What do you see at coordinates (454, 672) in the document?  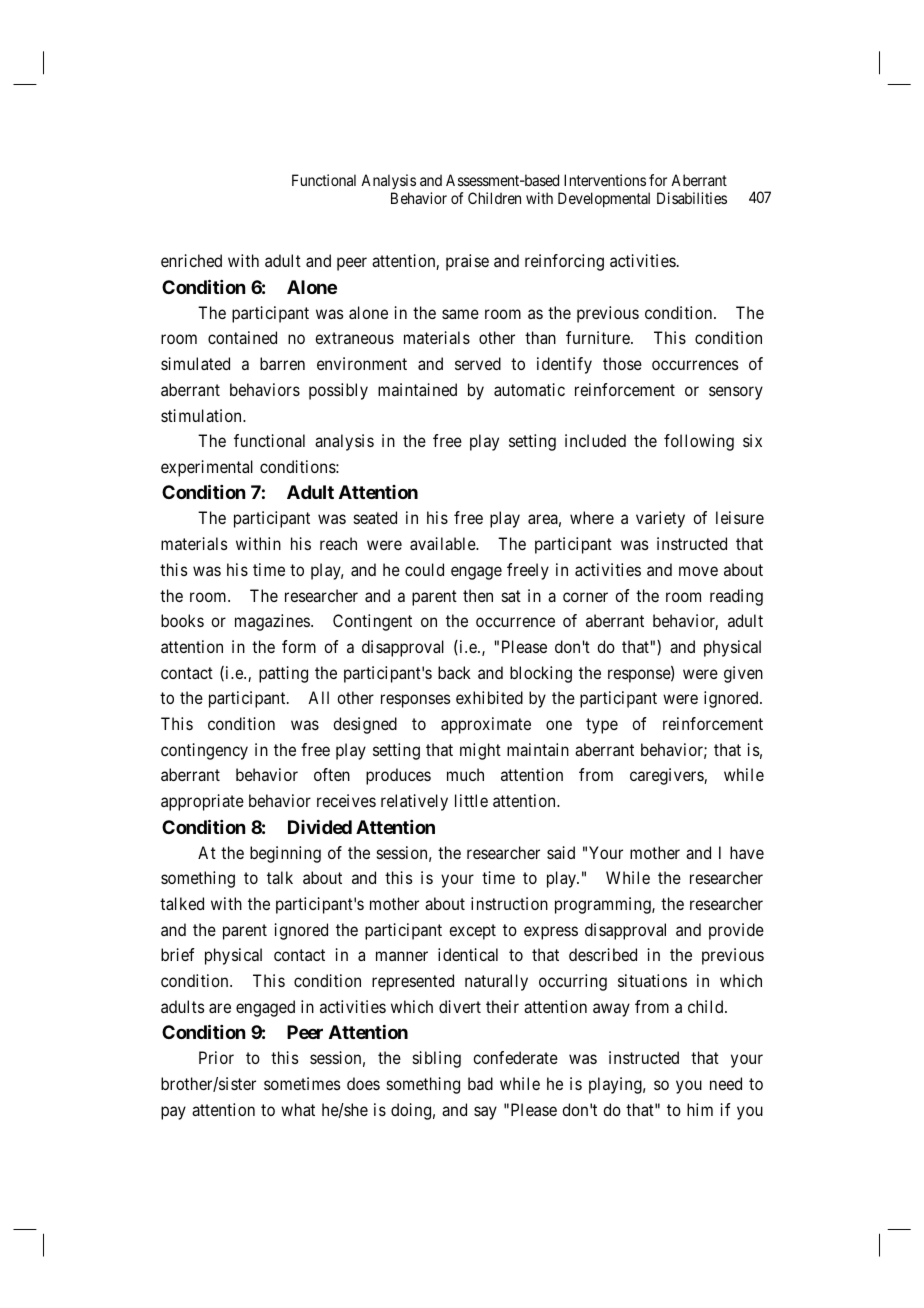 I see `back` at bounding box center [454, 672].
